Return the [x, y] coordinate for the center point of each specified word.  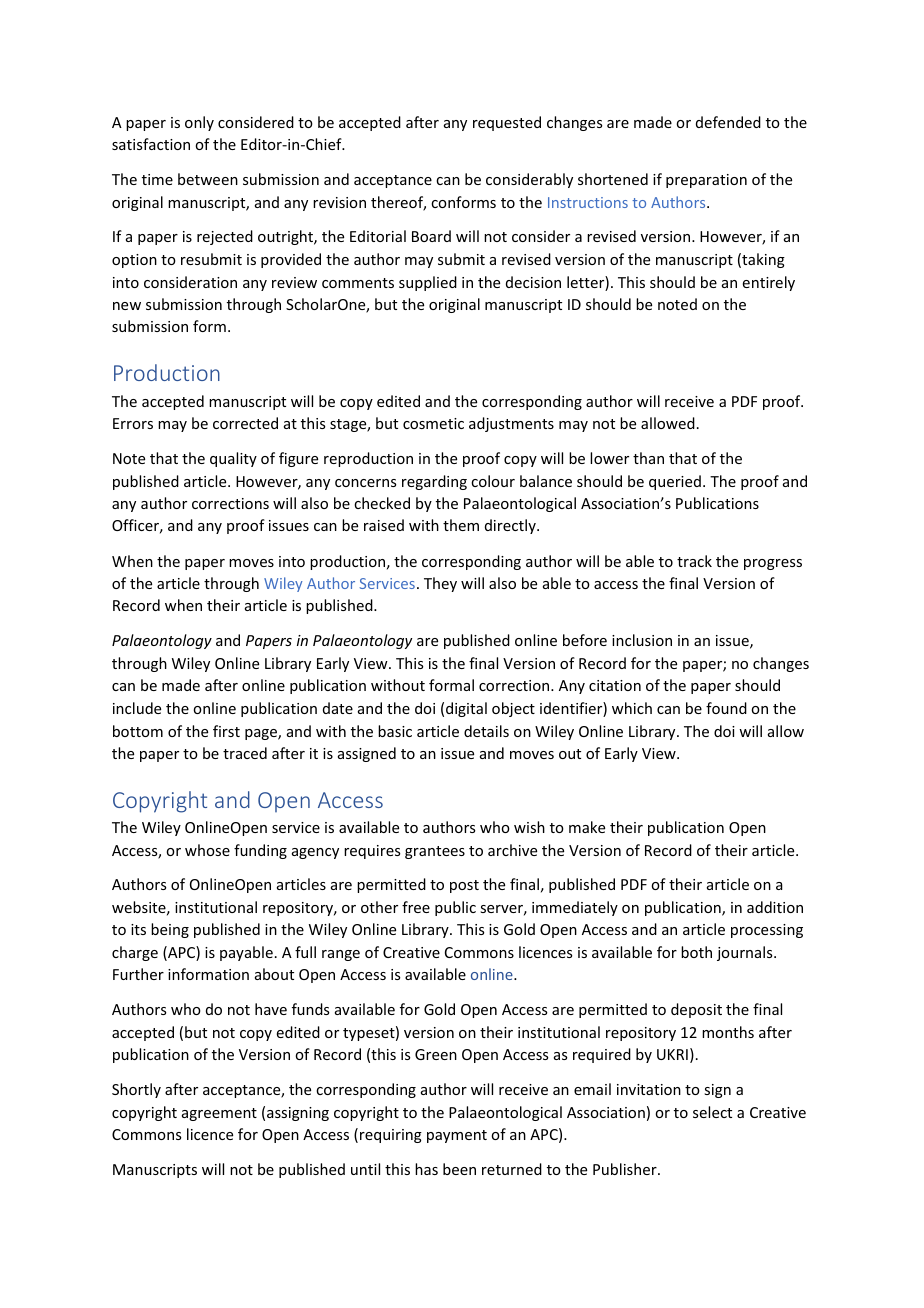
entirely [769, 283]
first [226, 731]
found [726, 708]
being [170, 930]
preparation [706, 181]
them [461, 525]
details [486, 731]
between [208, 179]
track [694, 561]
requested [507, 123]
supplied [428, 283]
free [416, 907]
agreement [219, 1114]
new [127, 306]
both [696, 952]
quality [233, 459]
